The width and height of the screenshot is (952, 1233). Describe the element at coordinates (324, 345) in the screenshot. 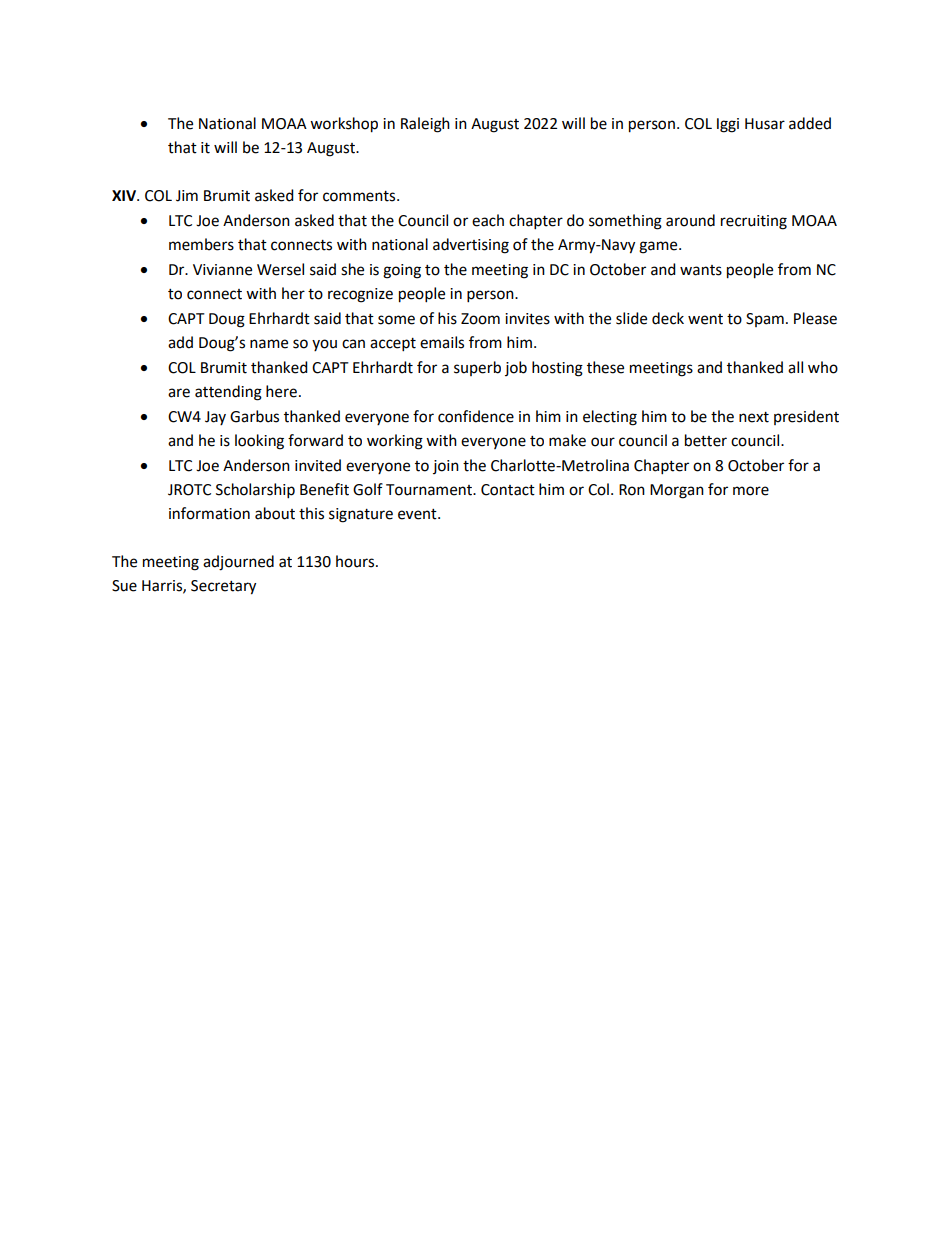

I see `you` at that location.
